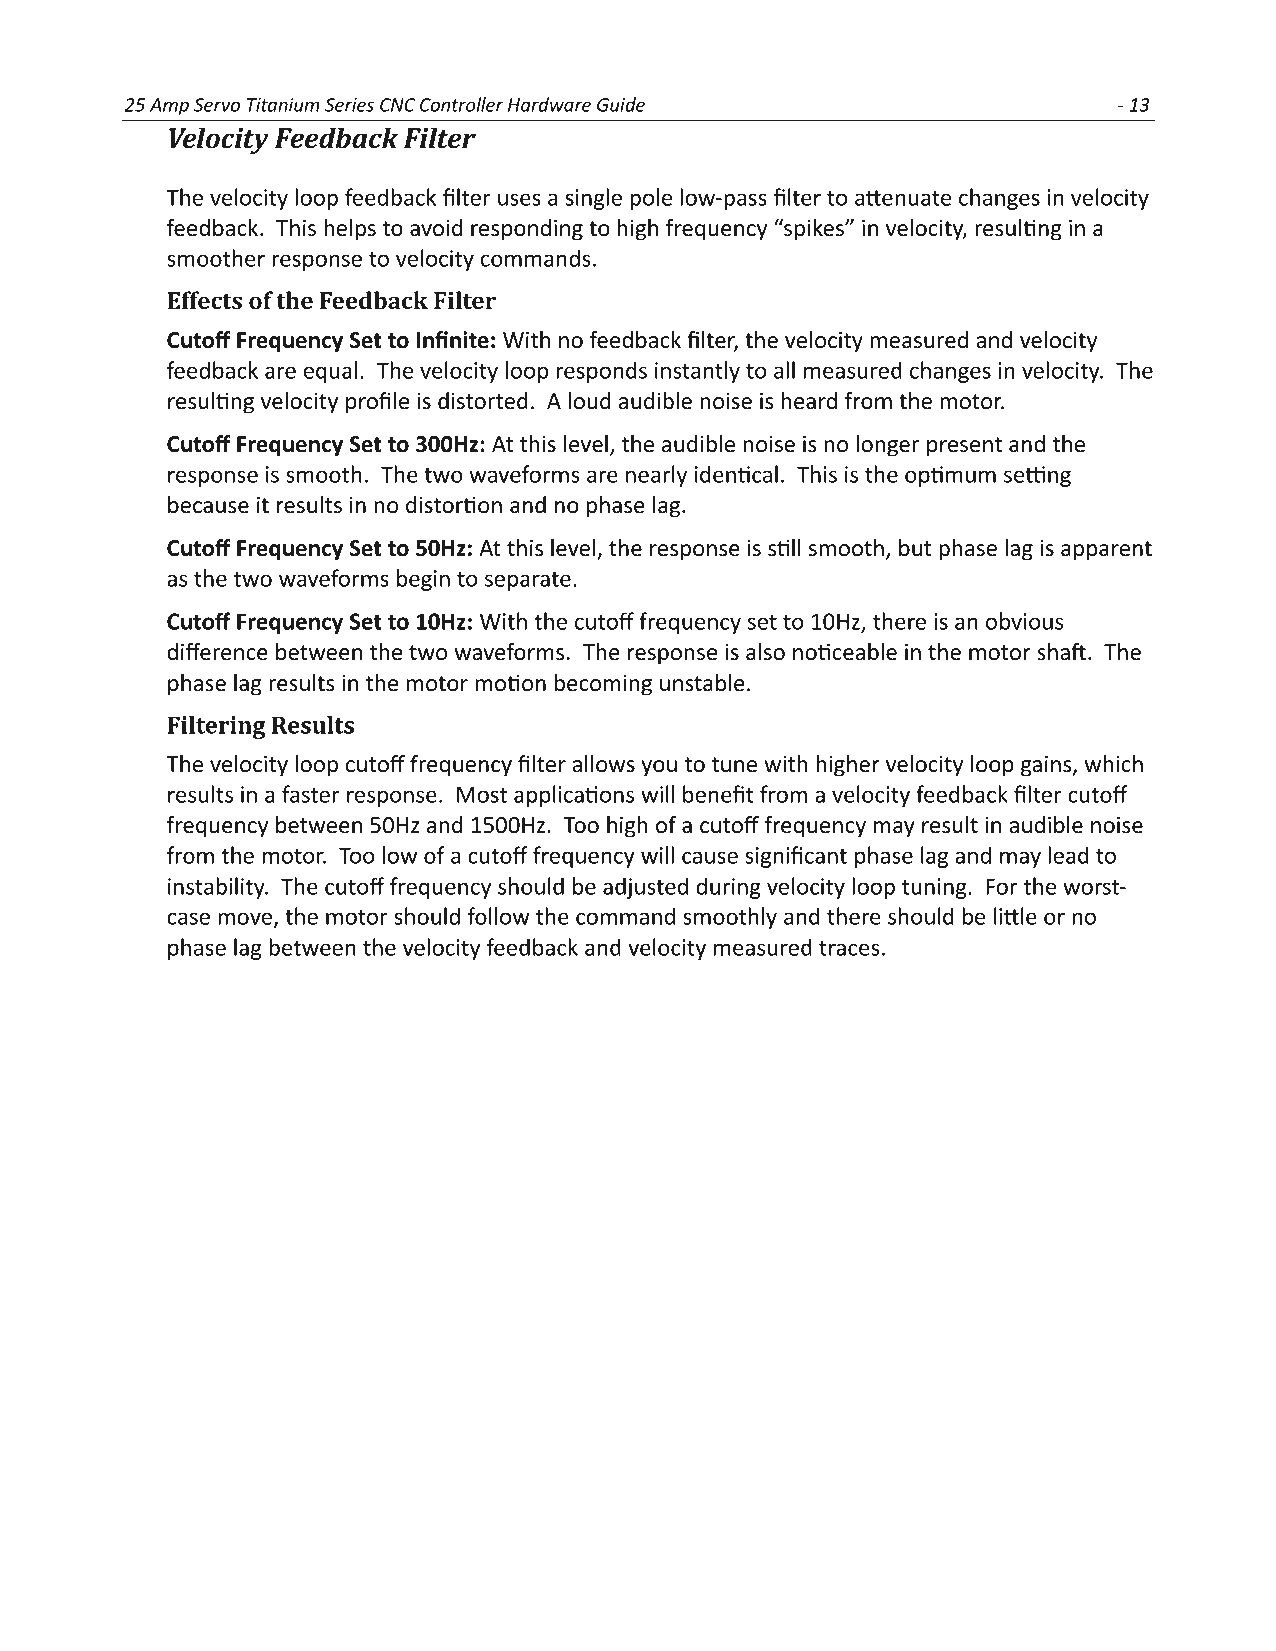 This page has width=1276, height=1651. What do you see at coordinates (903, 198) in the page?
I see `attenuate` at bounding box center [903, 198].
